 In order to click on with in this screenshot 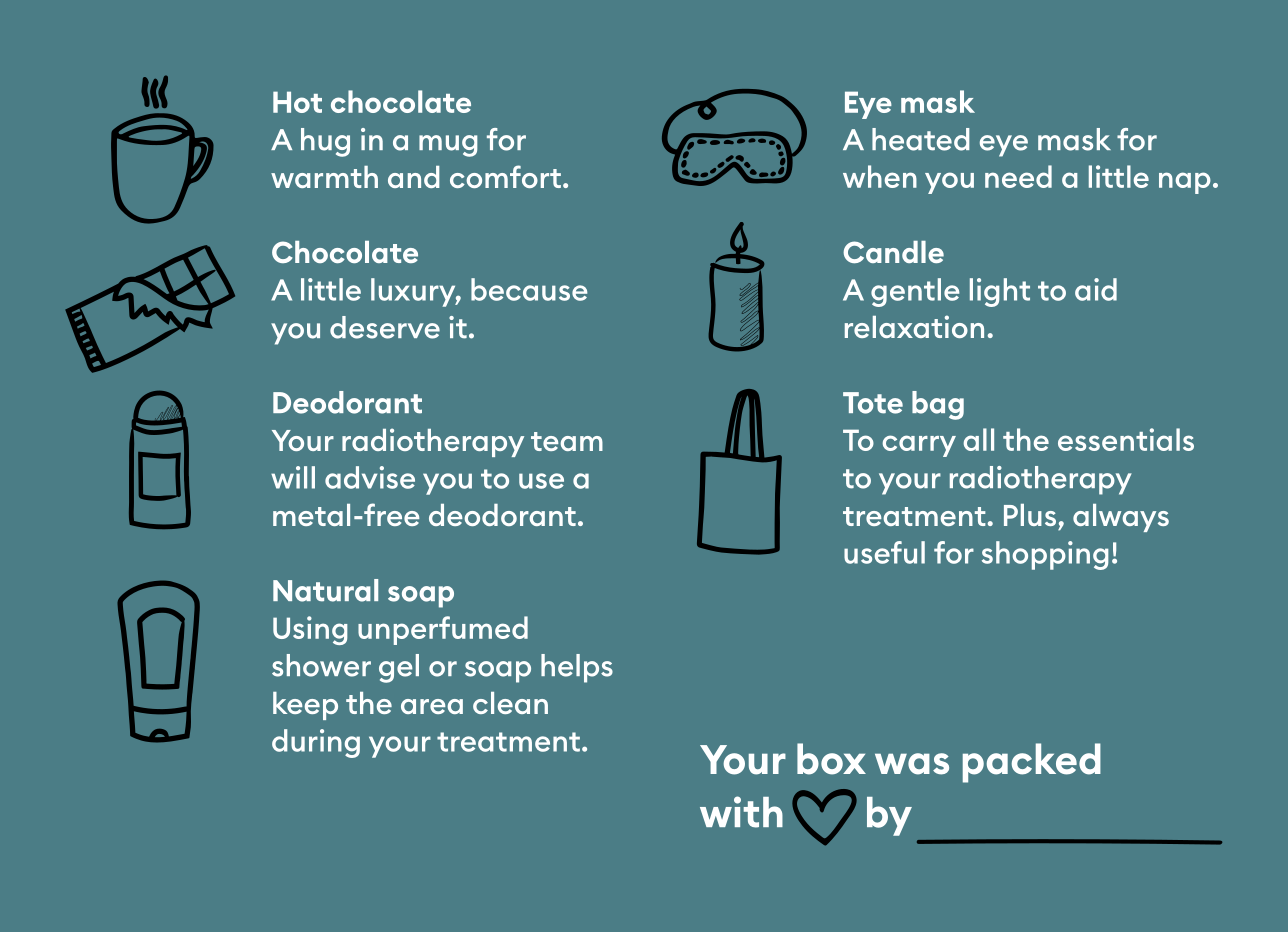, I will do `click(741, 812)`.
